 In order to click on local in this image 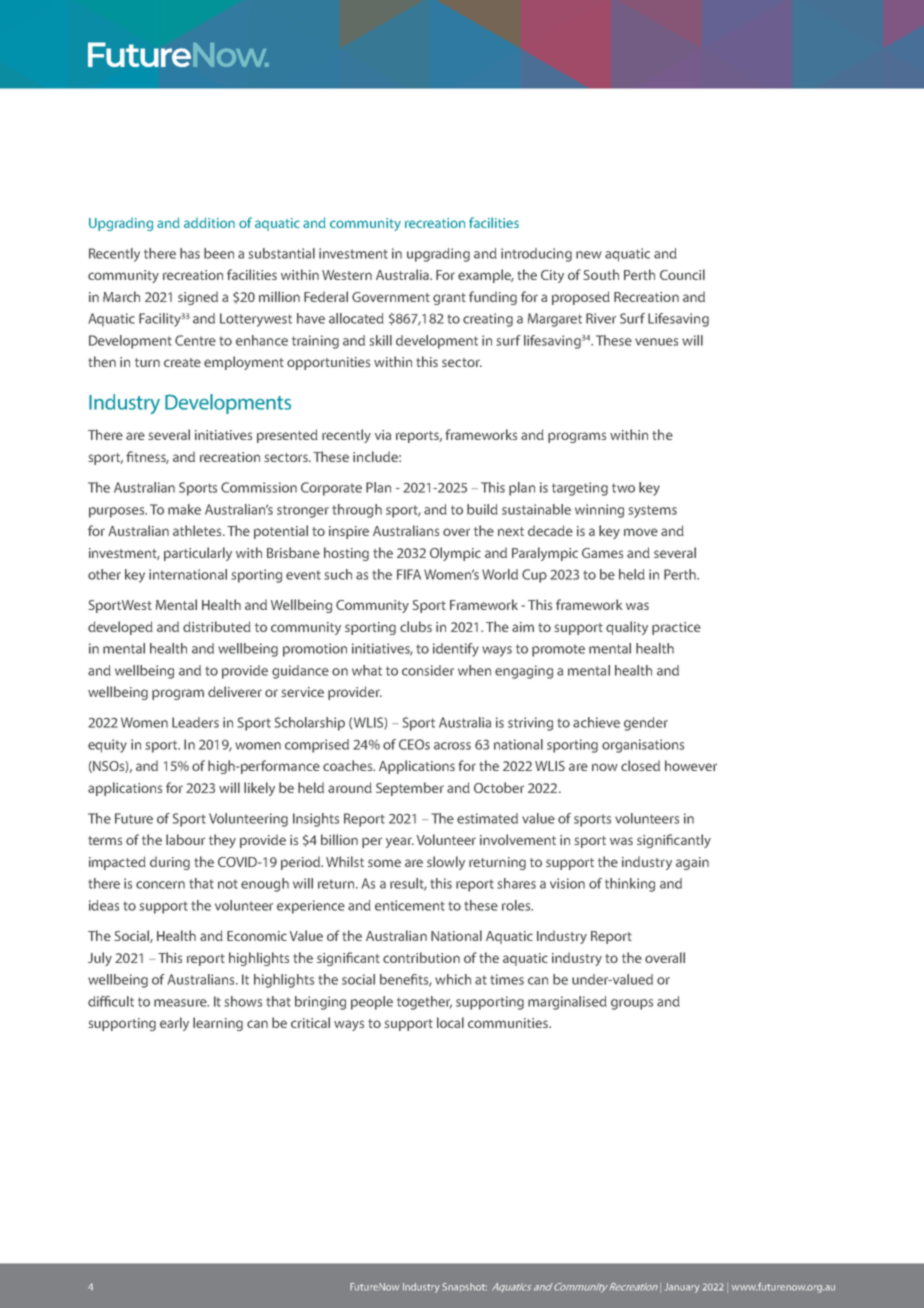, I will do `click(450, 1022)`.
